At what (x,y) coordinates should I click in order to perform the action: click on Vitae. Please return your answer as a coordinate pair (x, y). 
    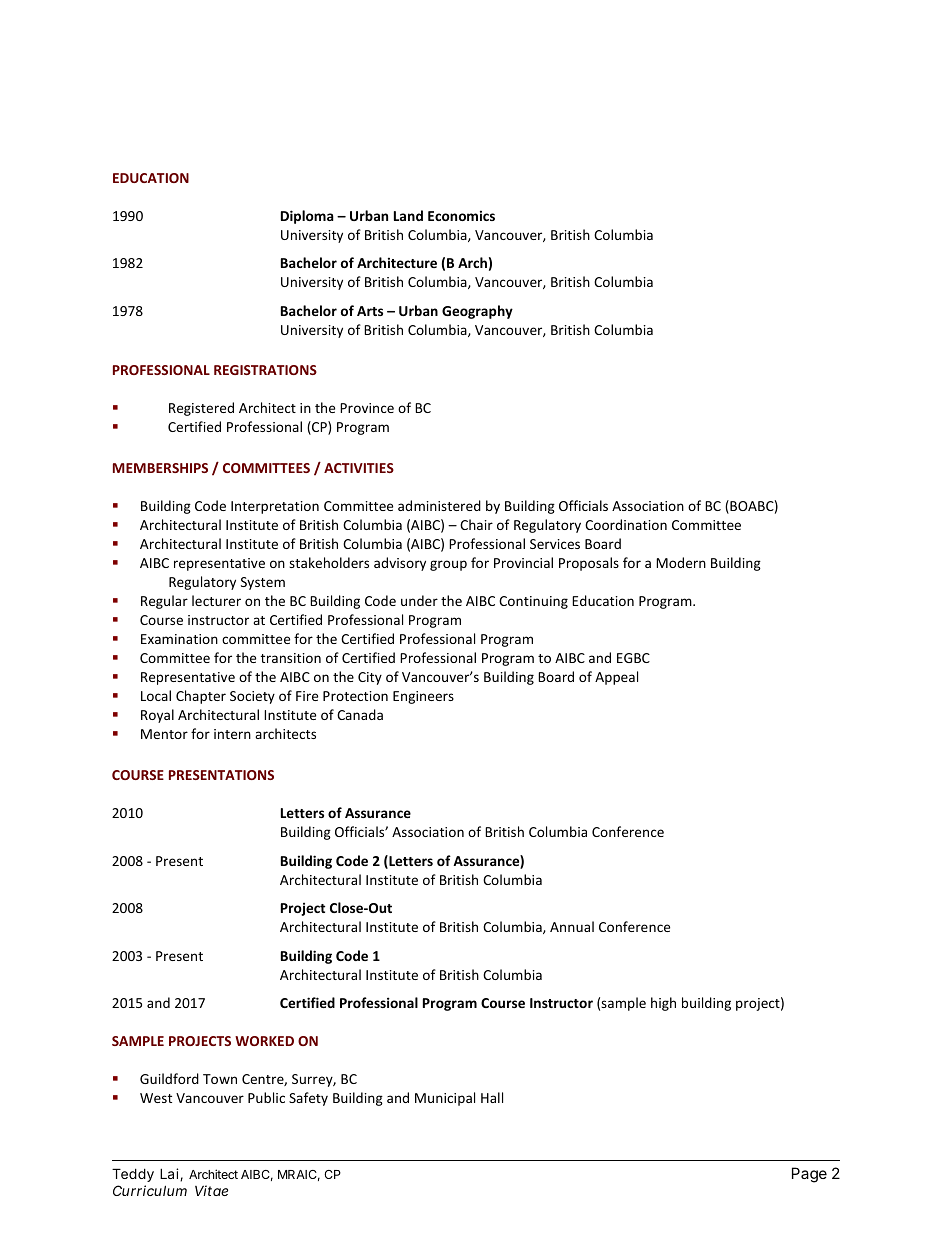
    Looking at the image, I should click on (211, 1190).
